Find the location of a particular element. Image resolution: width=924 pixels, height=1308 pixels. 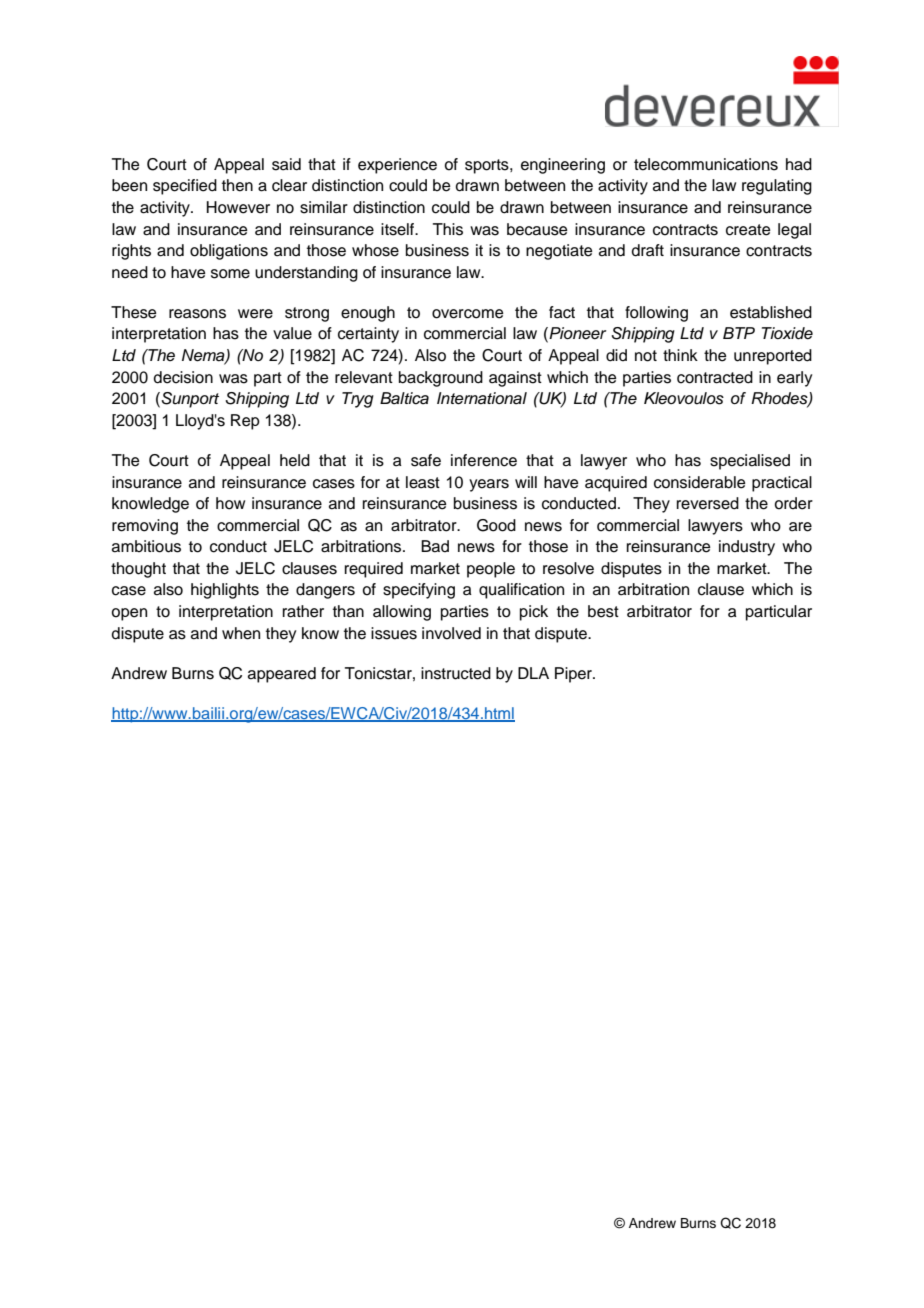

International is located at coordinates (482, 398).
